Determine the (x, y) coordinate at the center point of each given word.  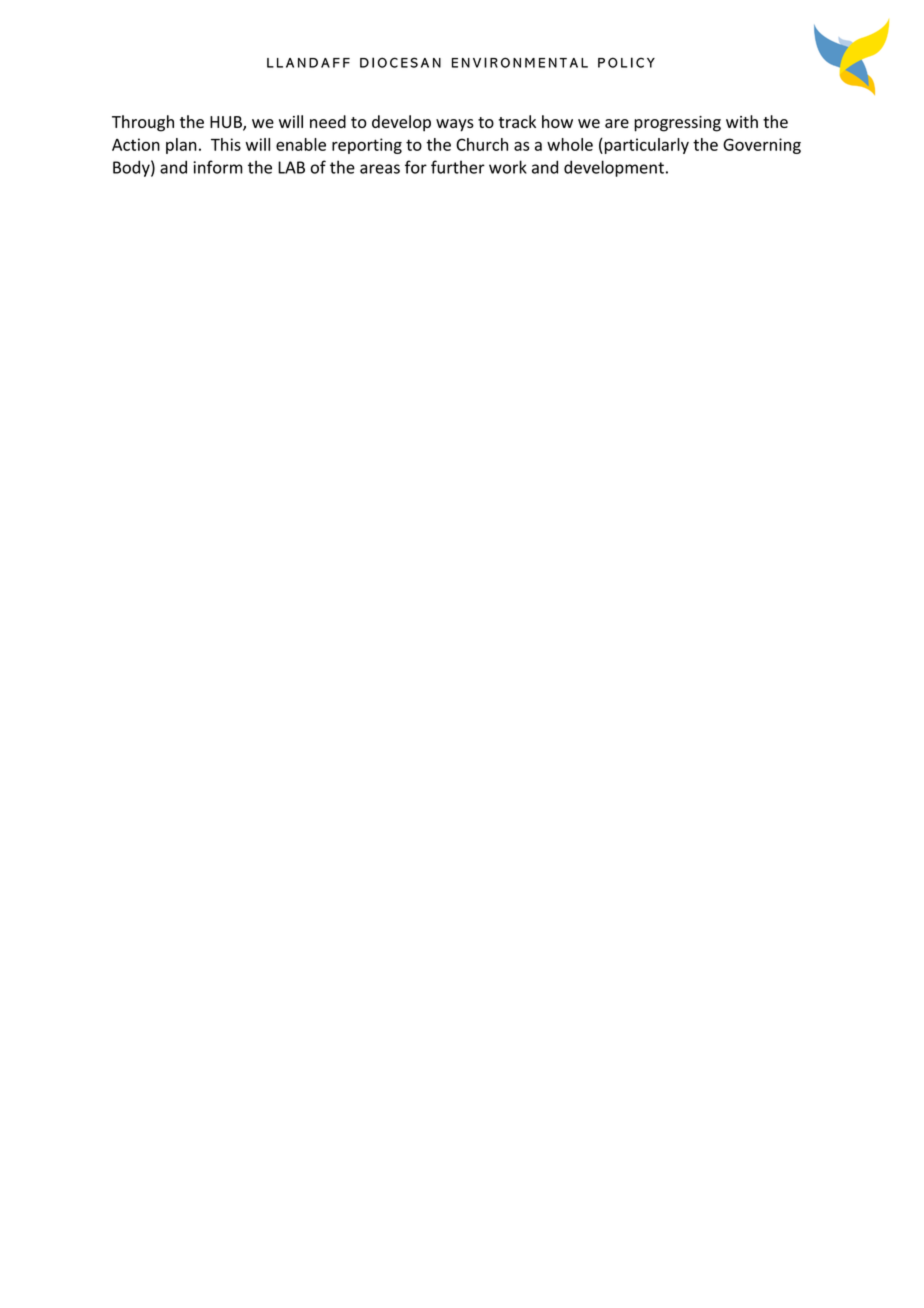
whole (570, 144)
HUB (227, 123)
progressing (677, 124)
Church (482, 144)
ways (455, 125)
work (508, 167)
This (226, 144)
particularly (645, 146)
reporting (367, 146)
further (458, 167)
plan (181, 146)
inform (218, 167)
